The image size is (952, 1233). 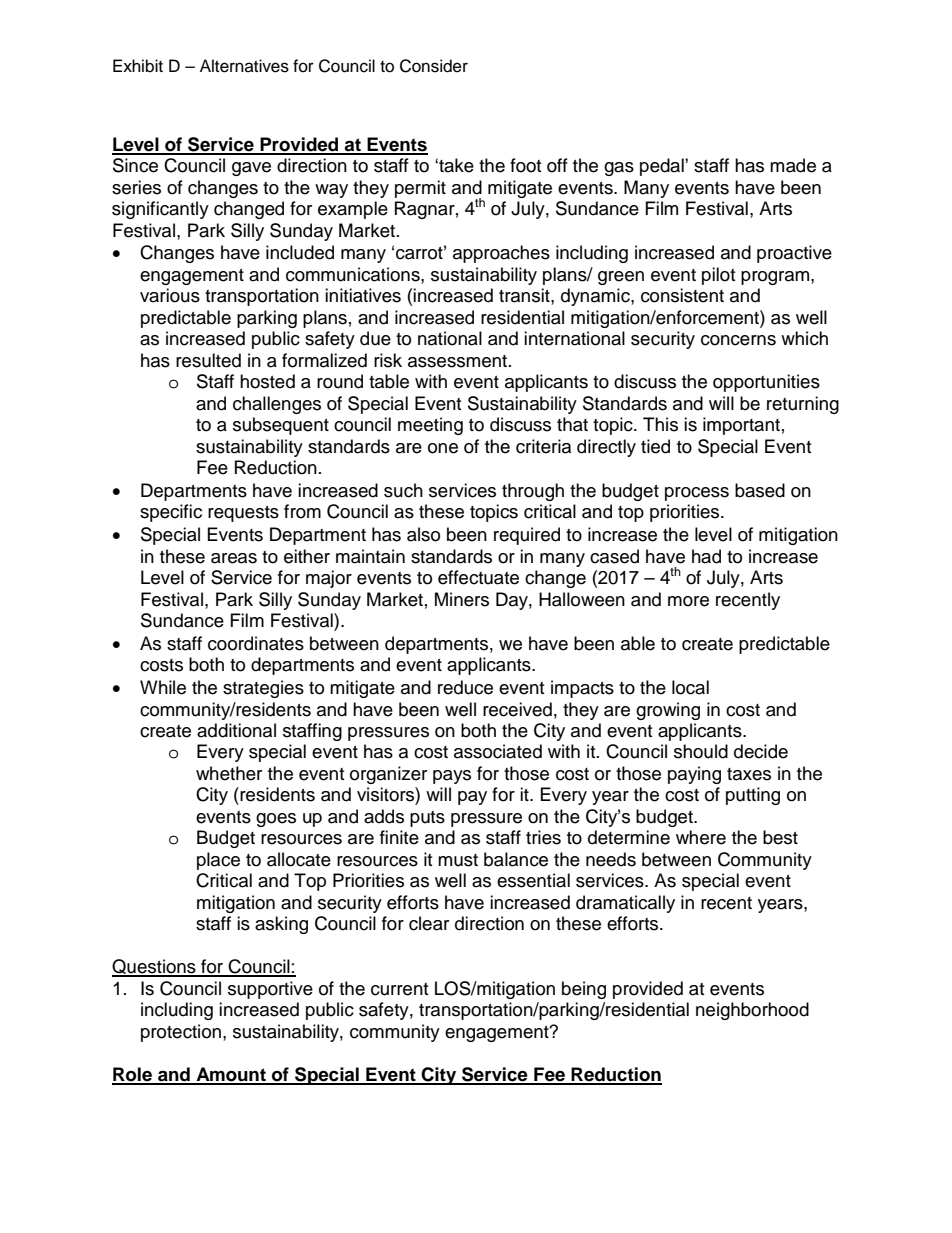 What do you see at coordinates (706, 556) in the document?
I see `had` at bounding box center [706, 556].
